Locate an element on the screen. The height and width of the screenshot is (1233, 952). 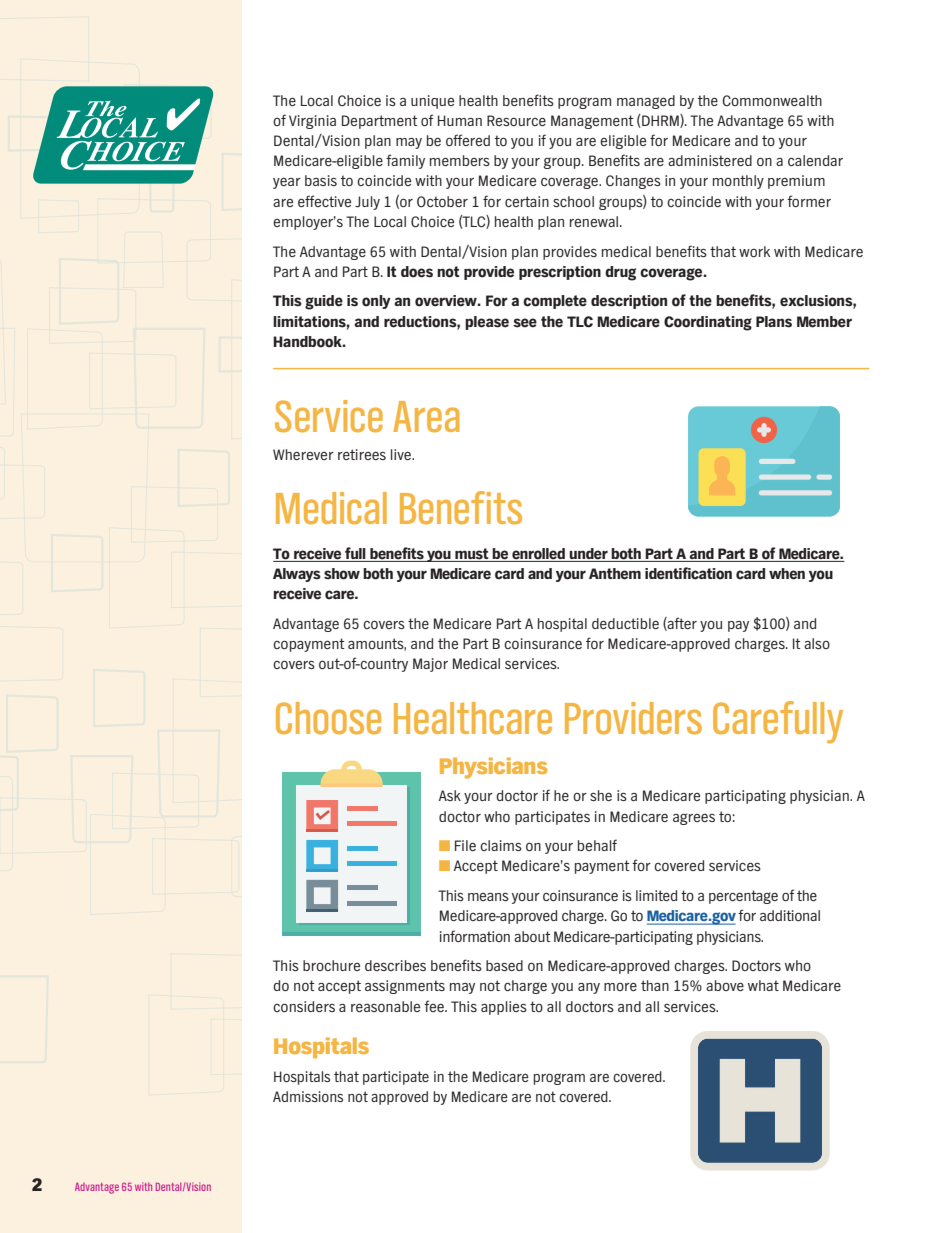
Resource is located at coordinates (516, 120).
